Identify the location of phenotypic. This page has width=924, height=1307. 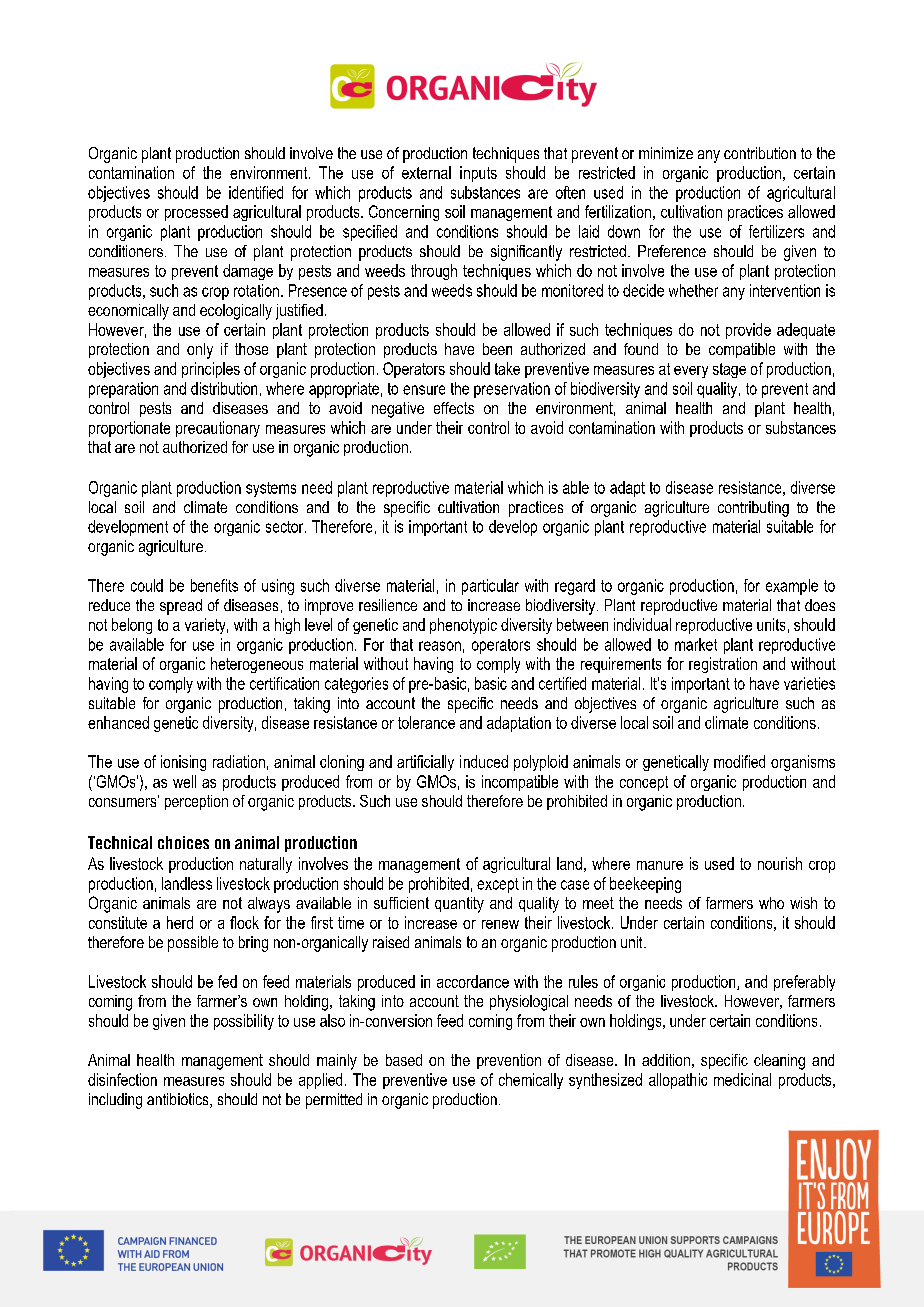
(463, 626).
